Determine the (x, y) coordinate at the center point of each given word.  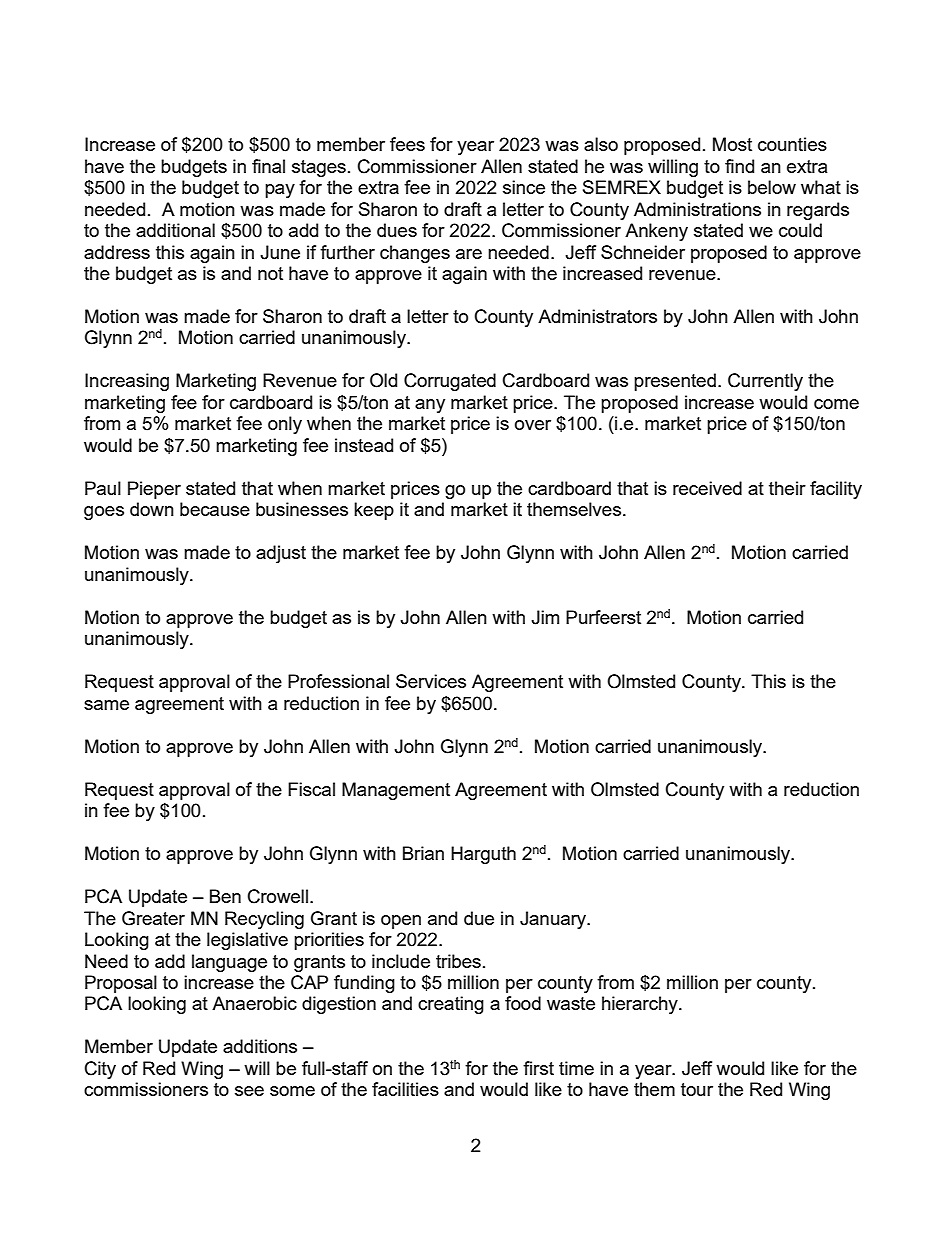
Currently (765, 382)
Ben (225, 896)
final (268, 166)
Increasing (127, 382)
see (249, 1091)
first (538, 1068)
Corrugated (450, 382)
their (787, 488)
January (554, 920)
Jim (545, 617)
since (524, 187)
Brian (423, 853)
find (739, 166)
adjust (281, 554)
